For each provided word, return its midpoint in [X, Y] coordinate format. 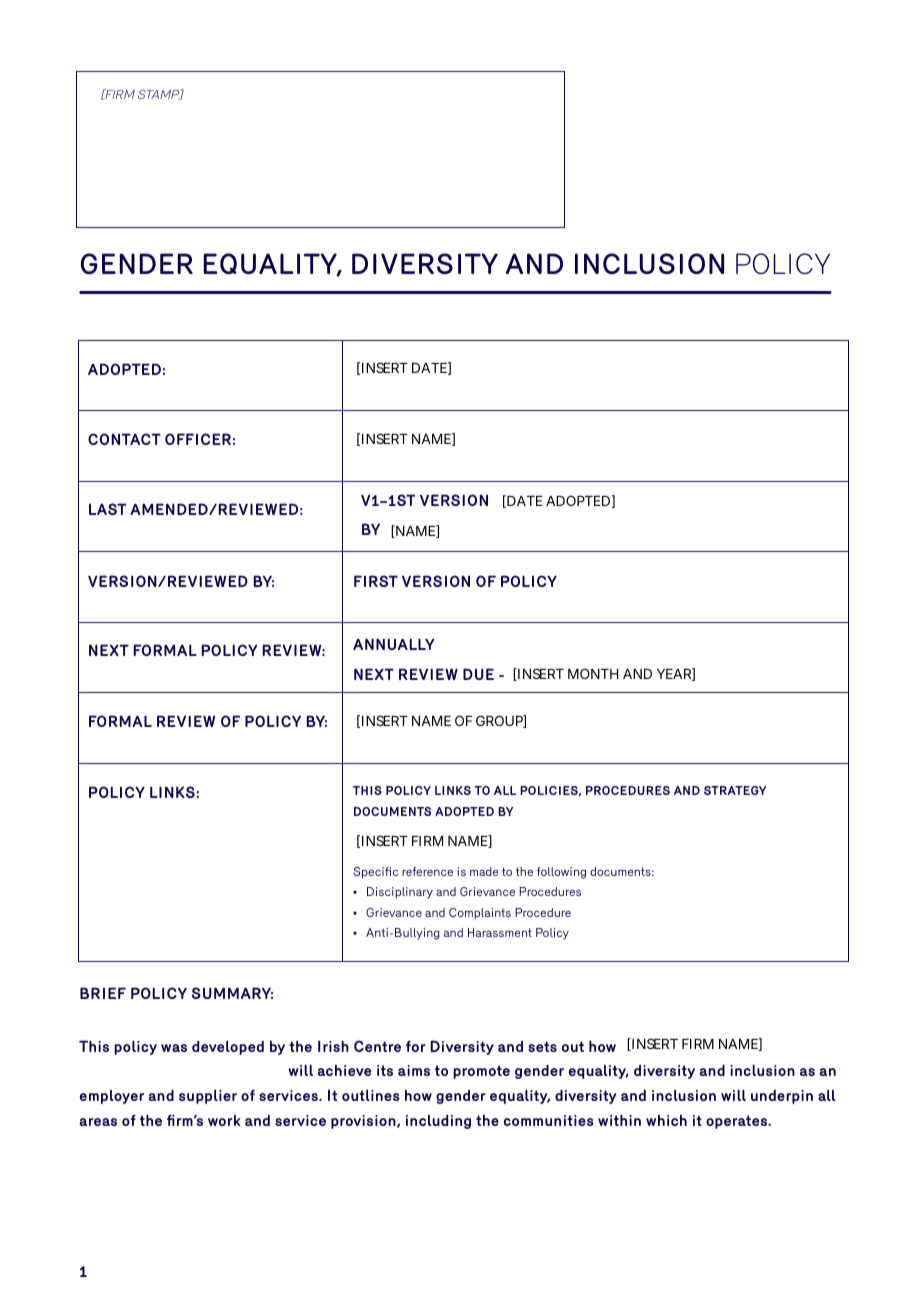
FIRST [376, 581]
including [438, 1121]
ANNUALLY [394, 644]
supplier [208, 1097]
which [666, 1120]
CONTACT [124, 439]
